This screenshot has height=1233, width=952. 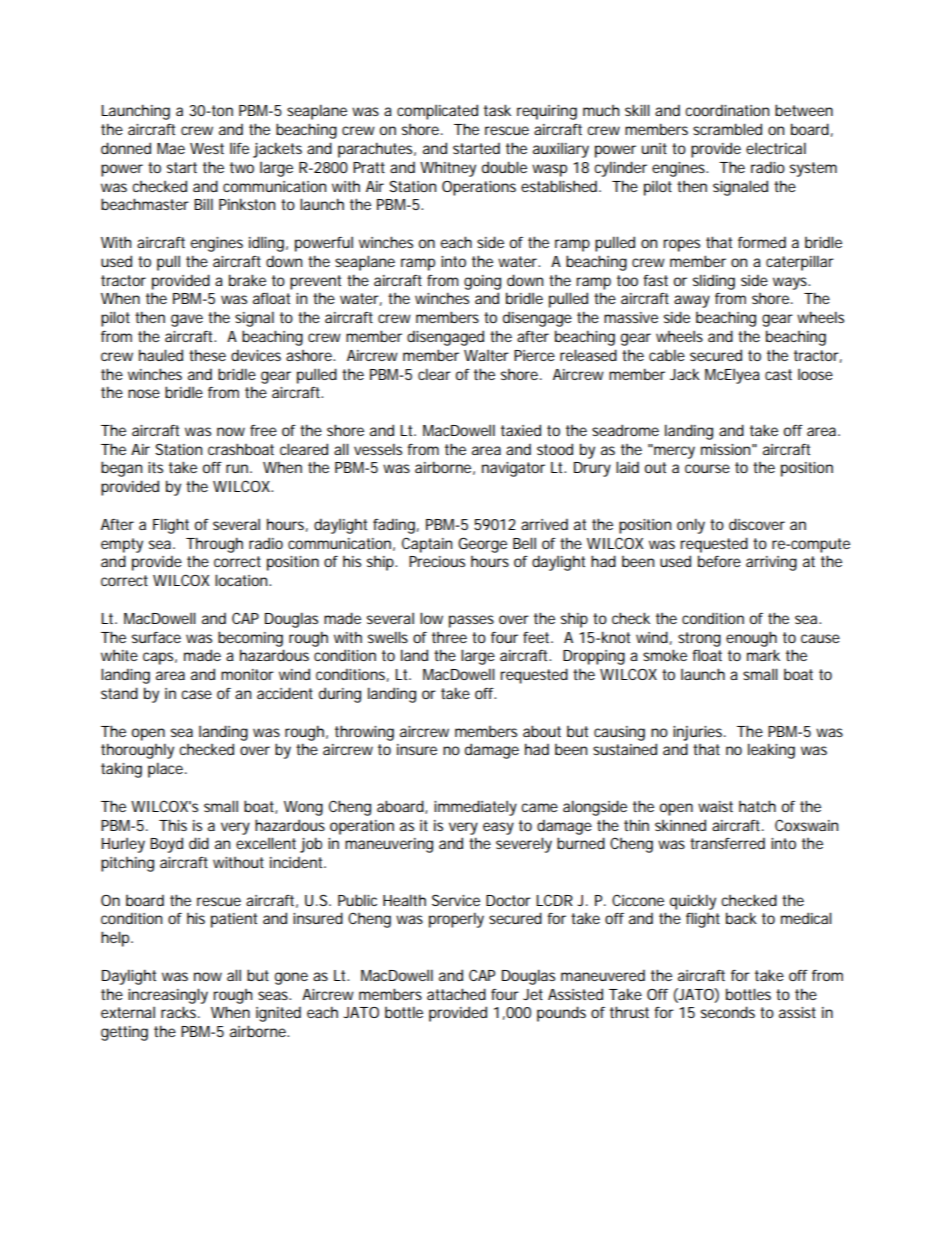 What do you see at coordinates (727, 129) in the screenshot?
I see `scrambled` at bounding box center [727, 129].
